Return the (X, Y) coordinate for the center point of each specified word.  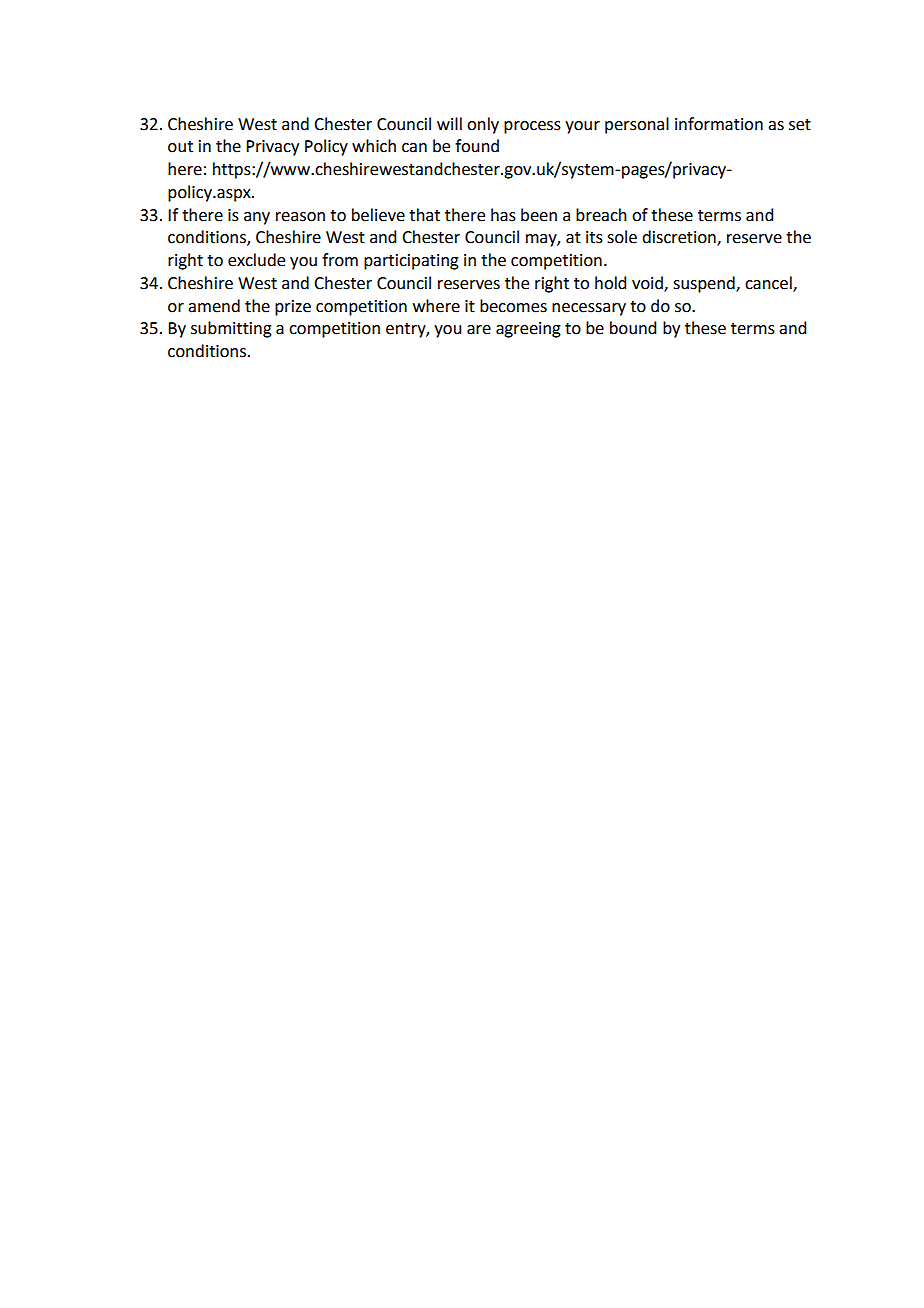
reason (300, 217)
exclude (256, 260)
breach (601, 215)
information (719, 124)
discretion (680, 238)
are (479, 330)
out (180, 147)
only (483, 125)
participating (411, 262)
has (503, 215)
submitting (231, 329)
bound (633, 328)
